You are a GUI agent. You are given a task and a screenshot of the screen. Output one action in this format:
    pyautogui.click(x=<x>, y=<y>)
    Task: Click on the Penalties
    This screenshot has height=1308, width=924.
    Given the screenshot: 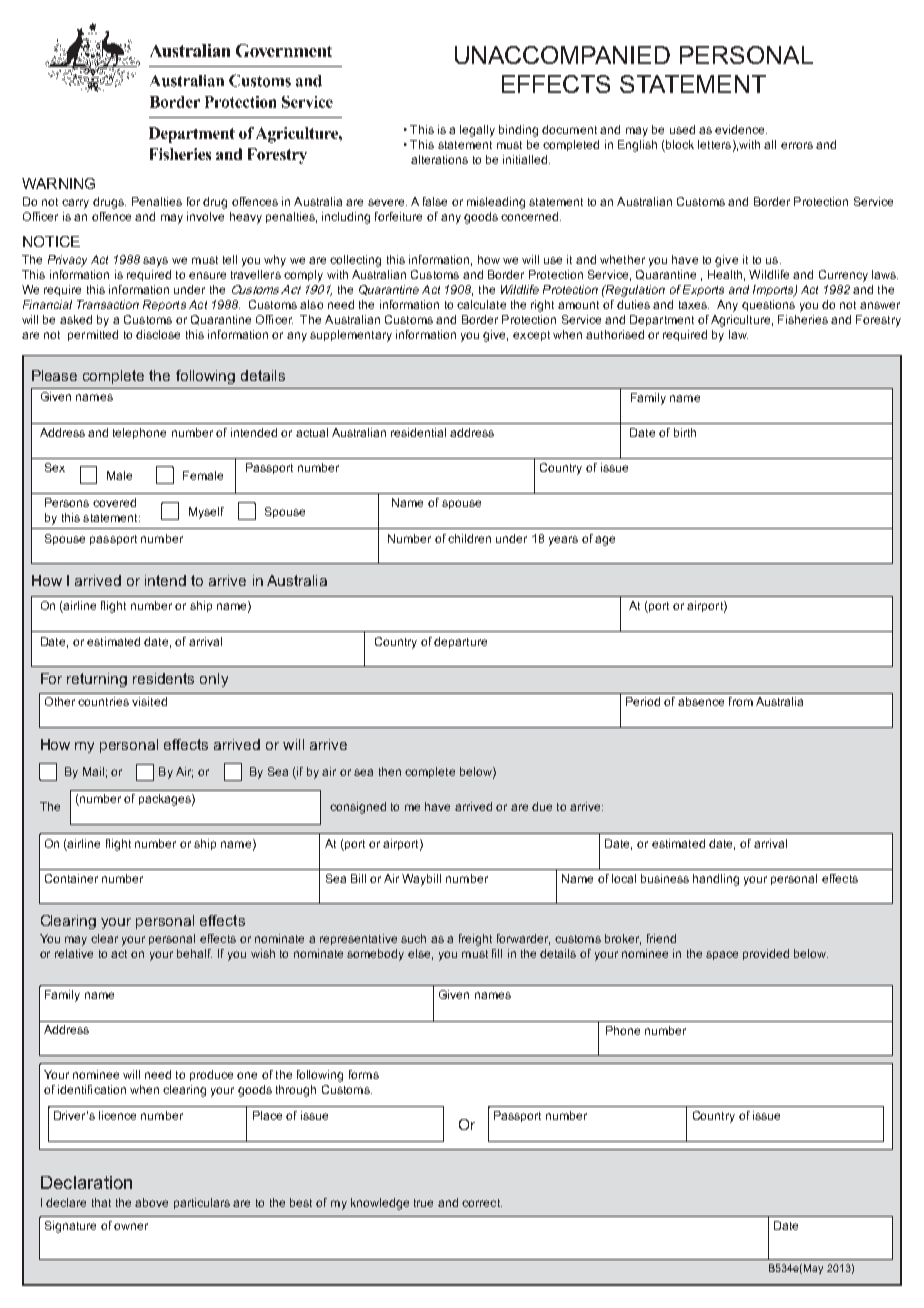 What is the action you would take?
    pyautogui.click(x=157, y=201)
